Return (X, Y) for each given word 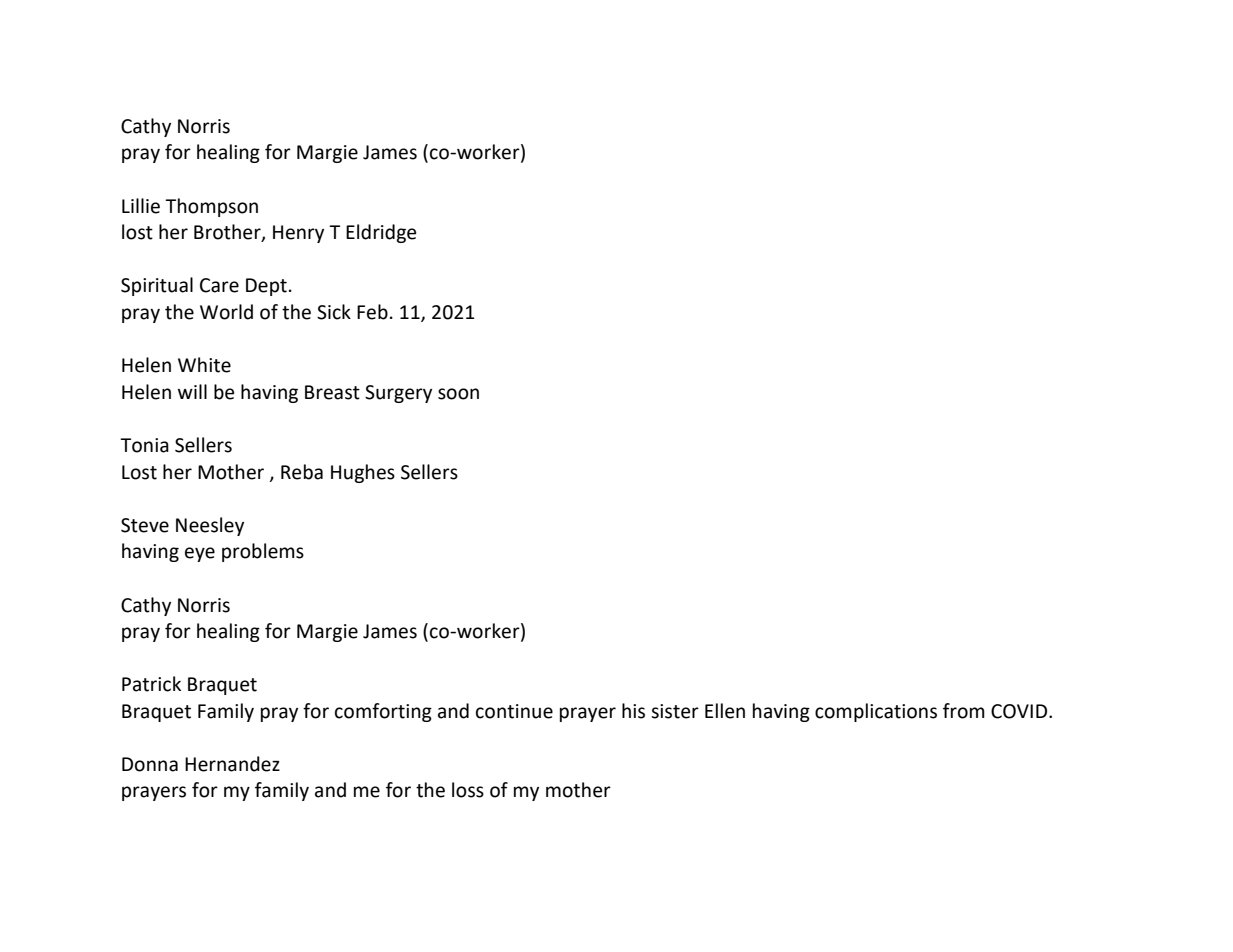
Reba (302, 472)
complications (876, 712)
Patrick (151, 684)
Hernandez (232, 764)
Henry (298, 234)
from (964, 711)
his (633, 711)
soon (458, 394)
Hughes (363, 473)
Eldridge (381, 233)
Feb (372, 312)
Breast (332, 392)
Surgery (398, 394)
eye (200, 554)
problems (263, 552)
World (226, 312)
